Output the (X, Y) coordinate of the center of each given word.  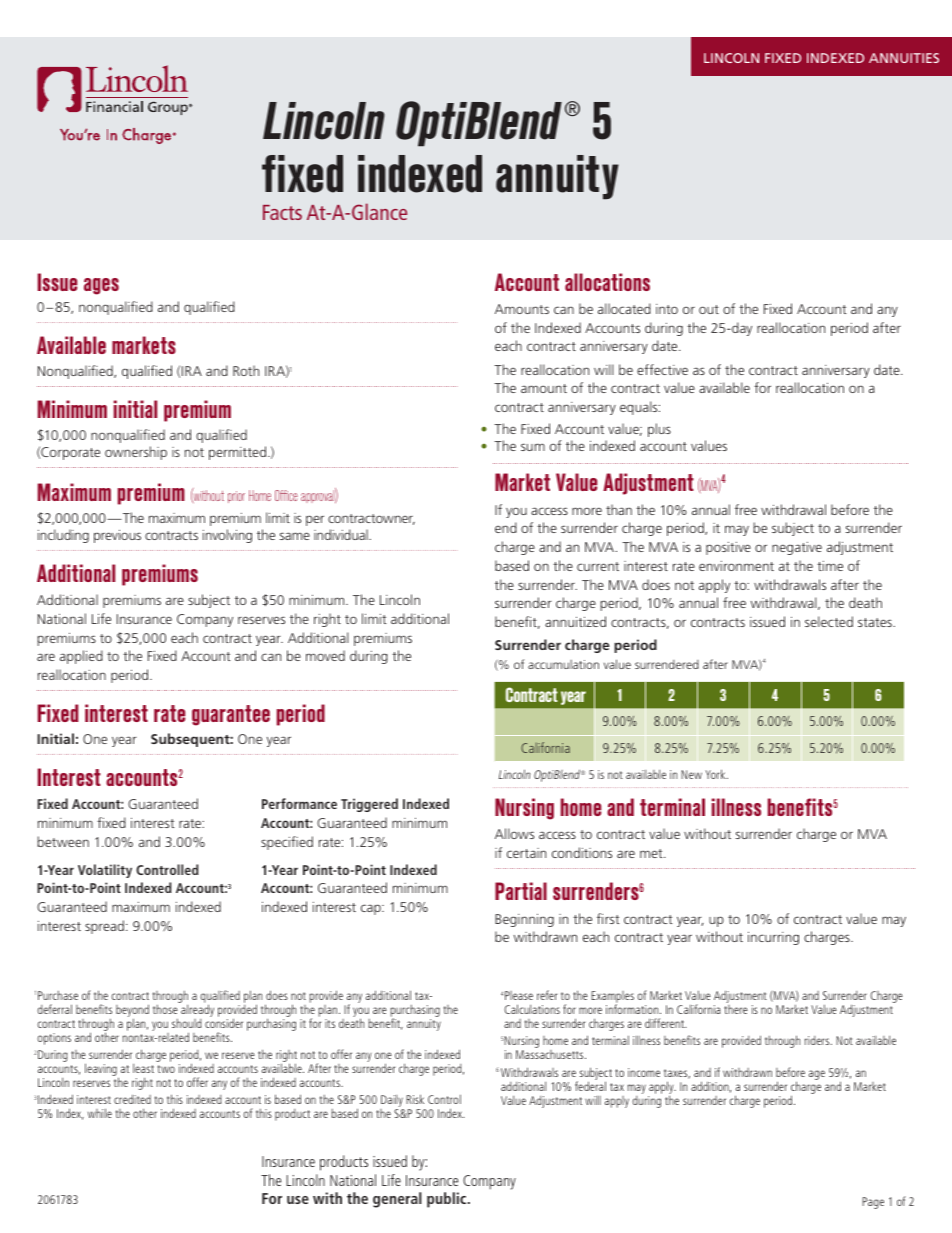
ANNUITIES (904, 58)
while (100, 1113)
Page (873, 1203)
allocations (607, 282)
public (448, 1200)
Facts (282, 212)
